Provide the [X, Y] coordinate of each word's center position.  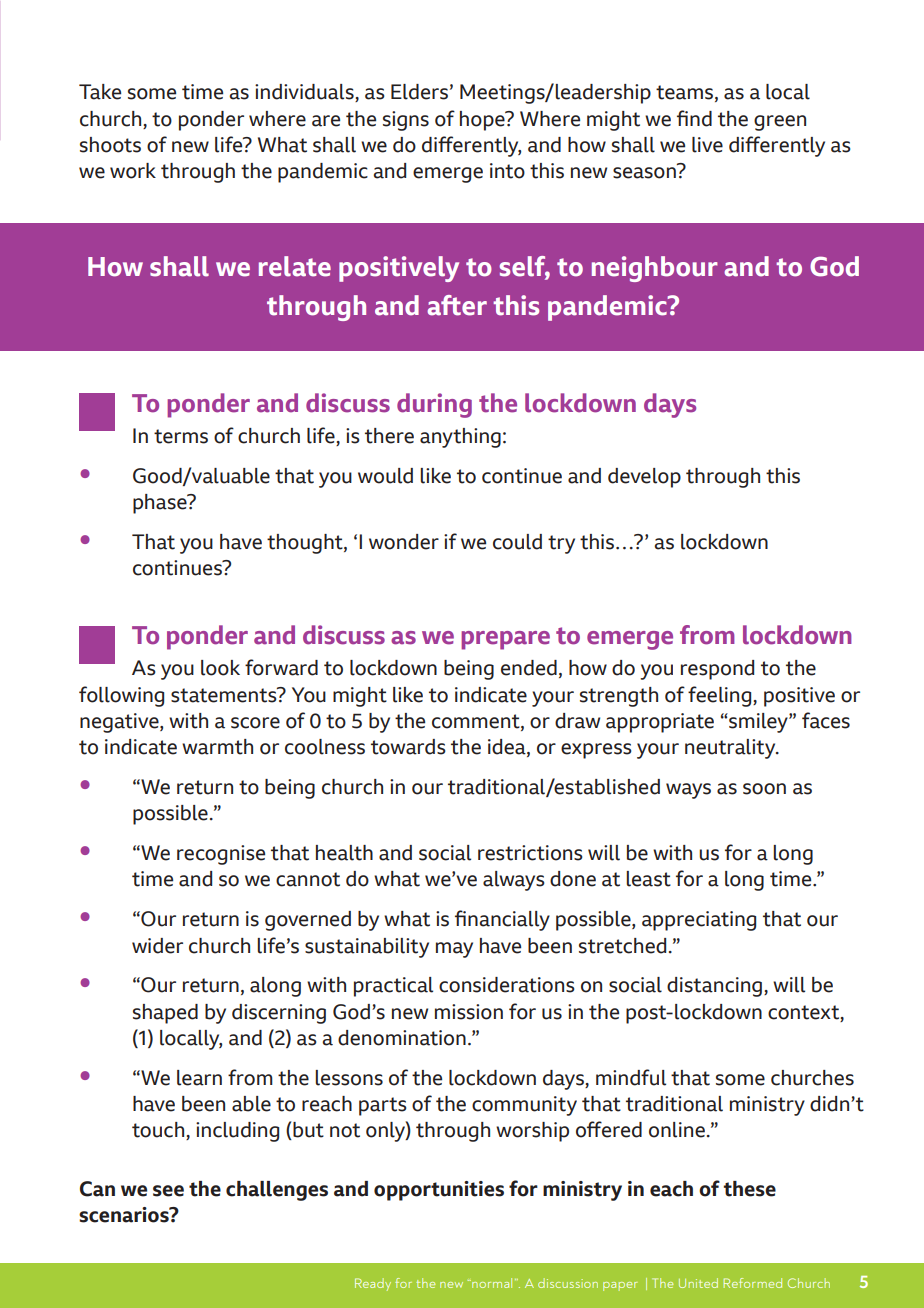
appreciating [699, 921]
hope [483, 121]
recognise [221, 855]
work [133, 171]
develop [644, 478]
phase [161, 504]
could [517, 542]
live [707, 145]
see [168, 1191]
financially [502, 920]
